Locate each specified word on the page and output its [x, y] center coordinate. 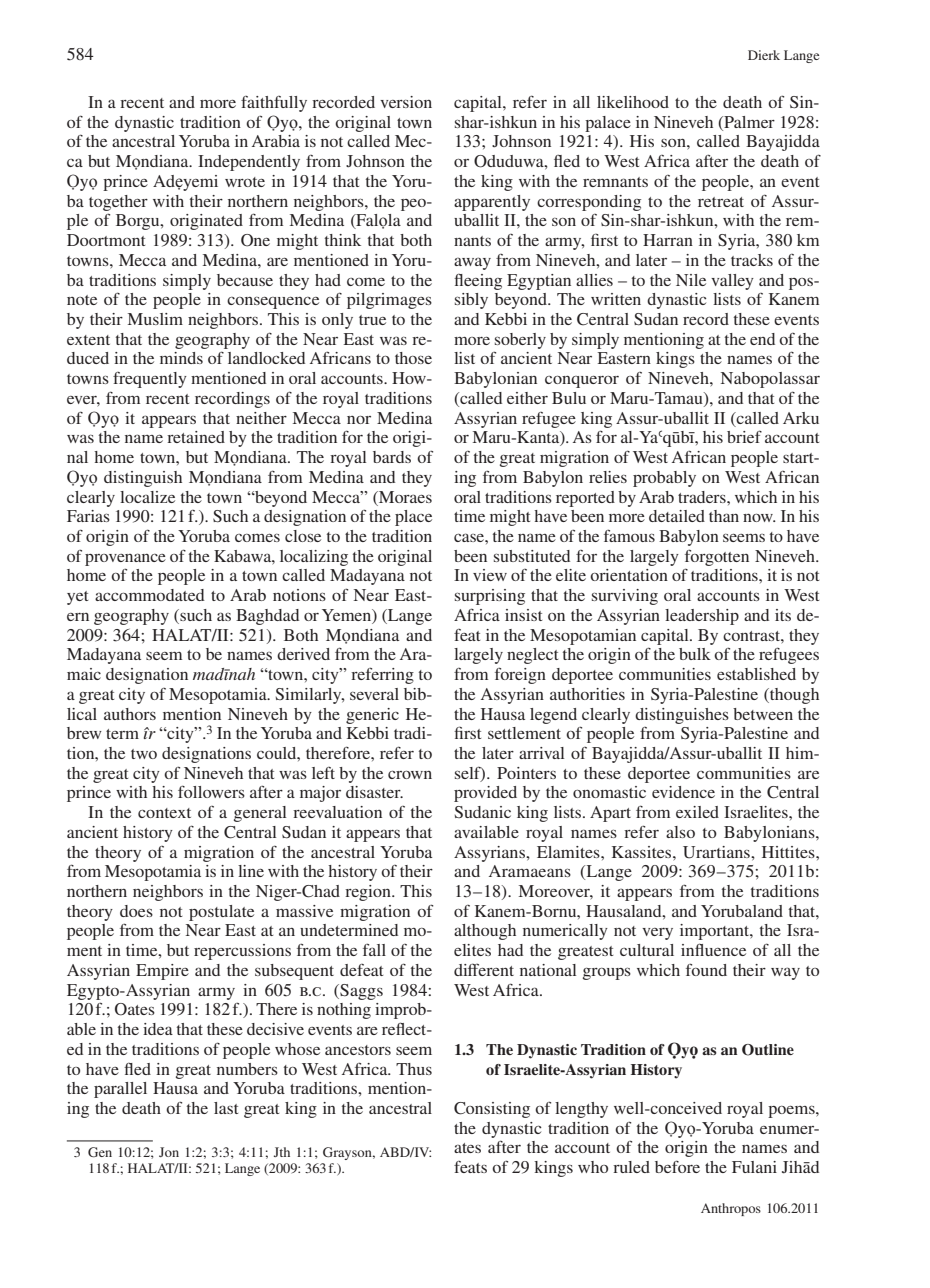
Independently [249, 163]
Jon [169, 1152]
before [677, 1166]
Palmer [748, 122]
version [406, 102]
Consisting [492, 1110]
